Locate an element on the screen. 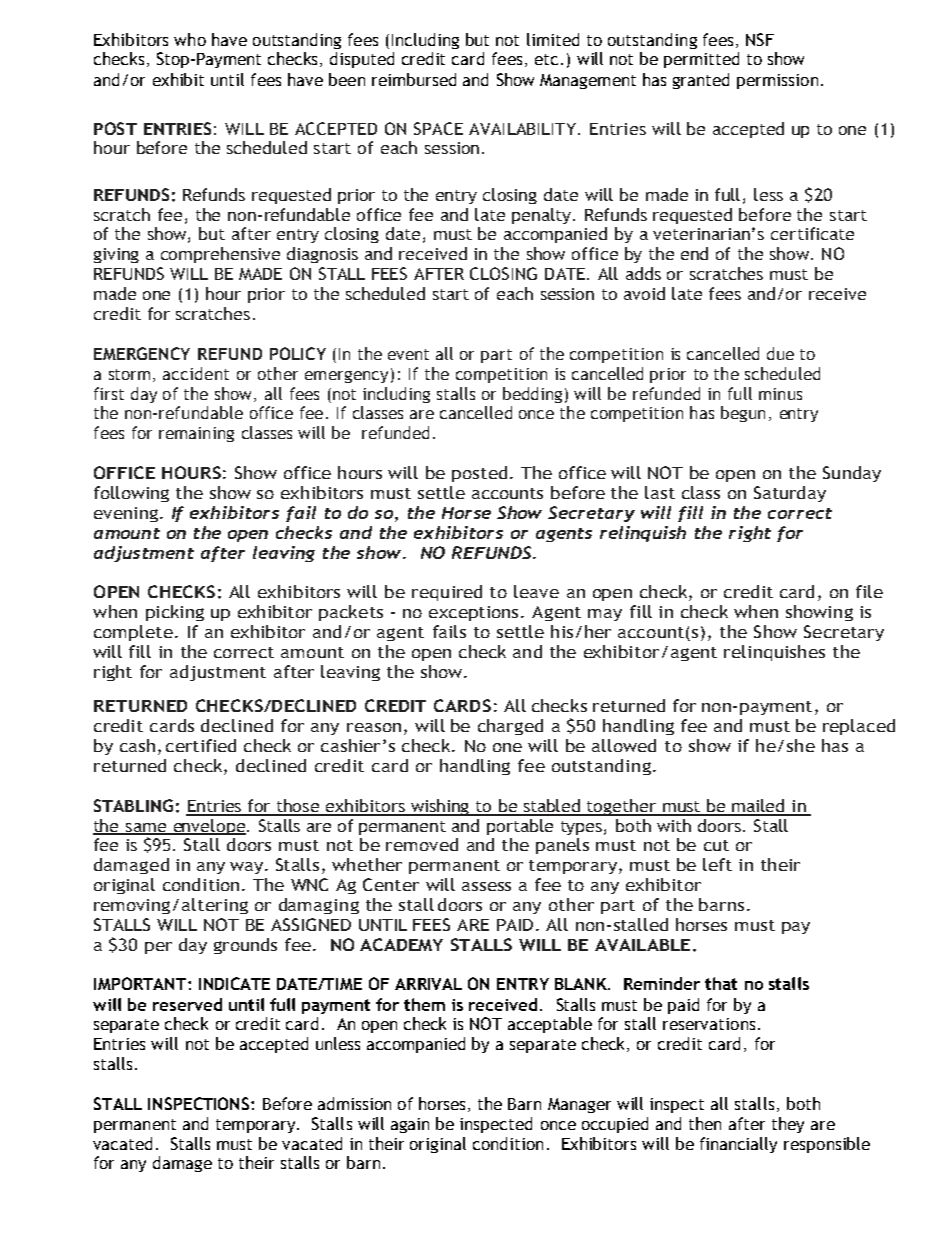 The height and width of the screenshot is (1233, 952). reserved is located at coordinates (187, 1004).
